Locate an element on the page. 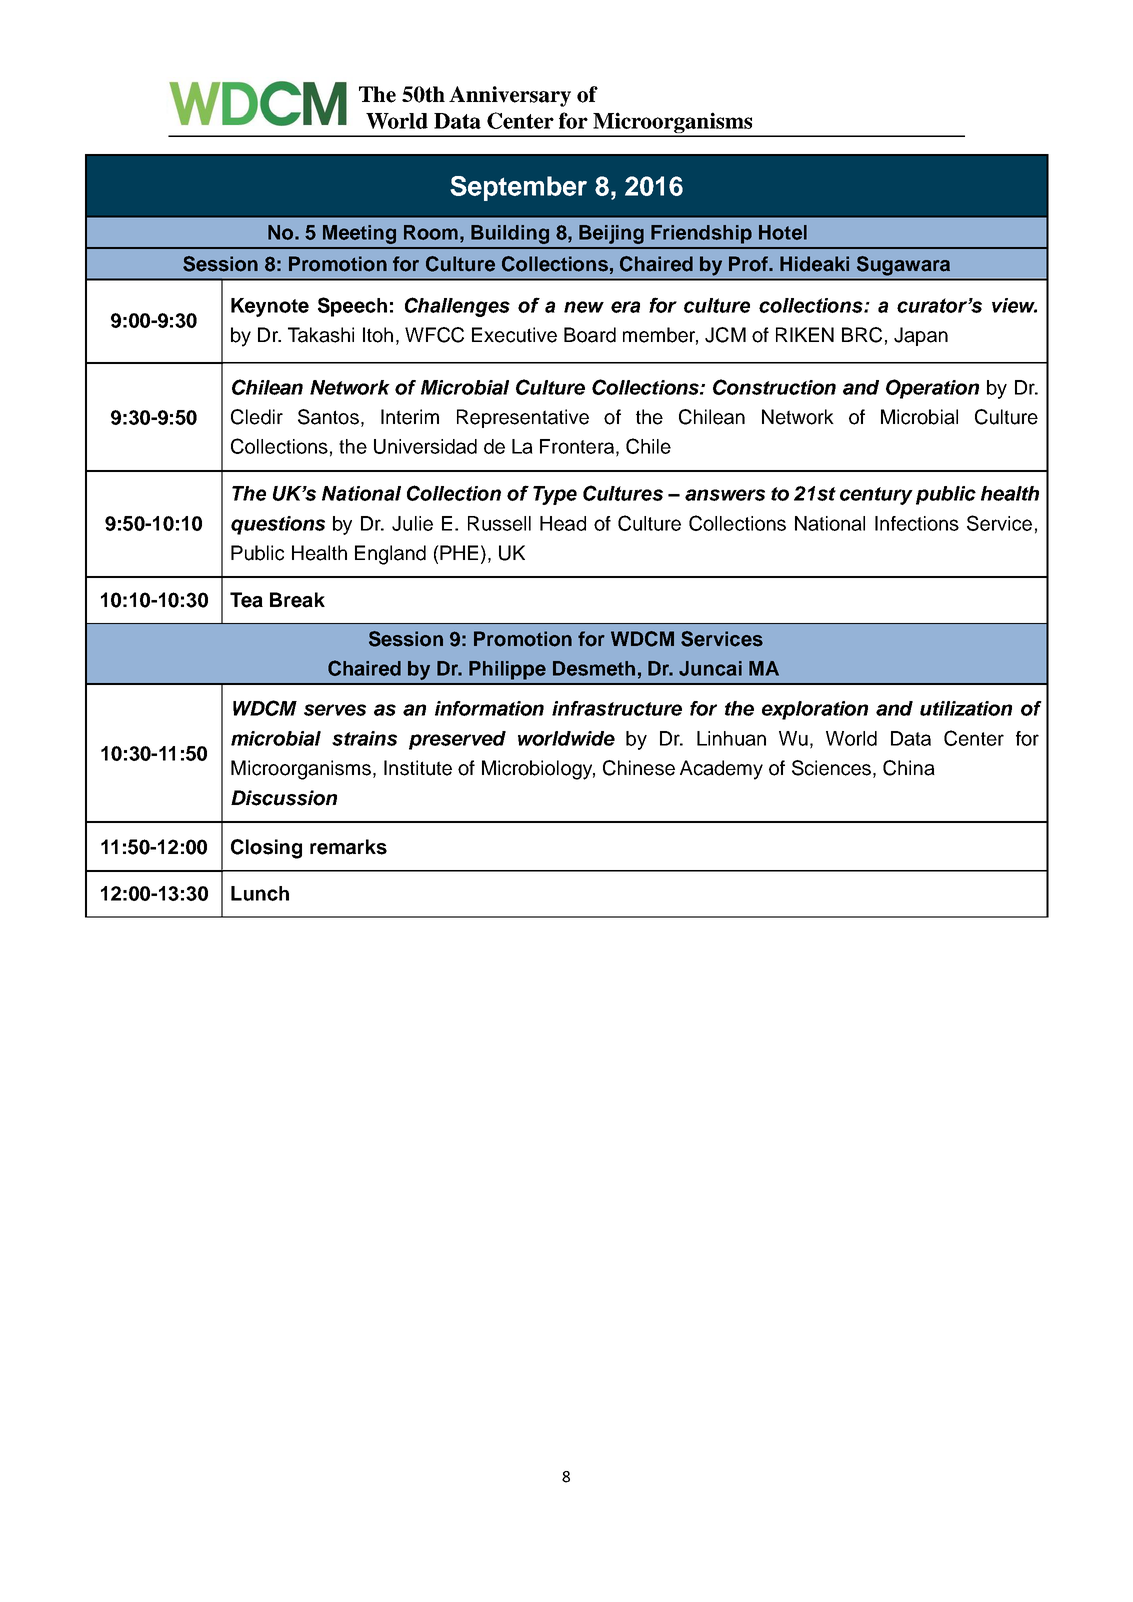 The image size is (1133, 1602). new is located at coordinates (584, 307).
